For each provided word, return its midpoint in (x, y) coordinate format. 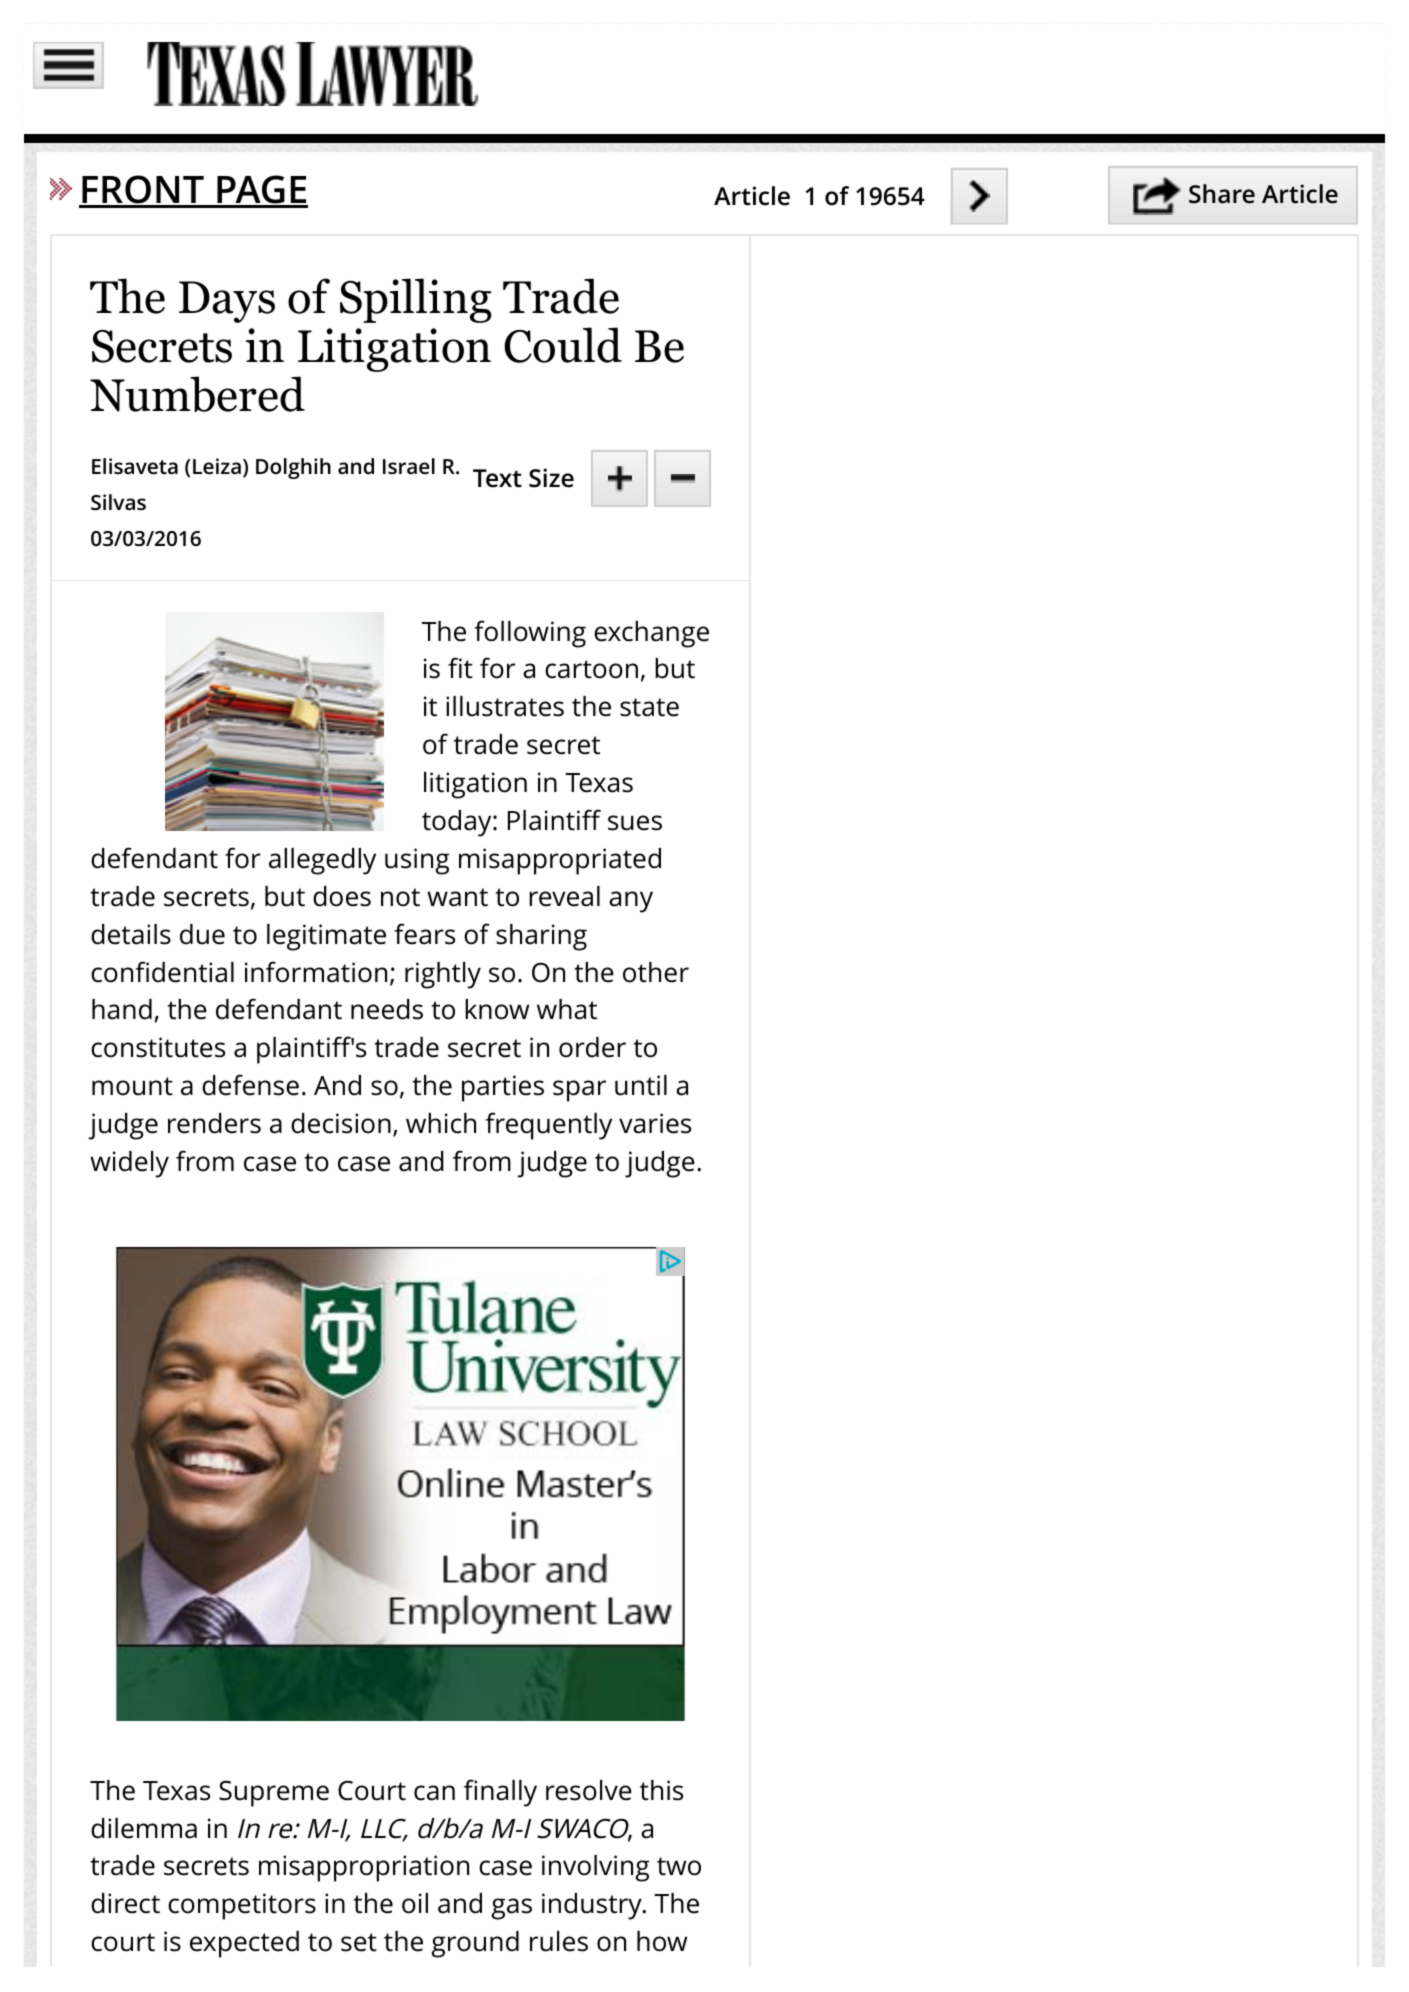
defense (250, 1085)
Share (1222, 194)
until (641, 1085)
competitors (242, 1906)
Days (227, 302)
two (679, 1866)
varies (655, 1123)
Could (563, 345)
